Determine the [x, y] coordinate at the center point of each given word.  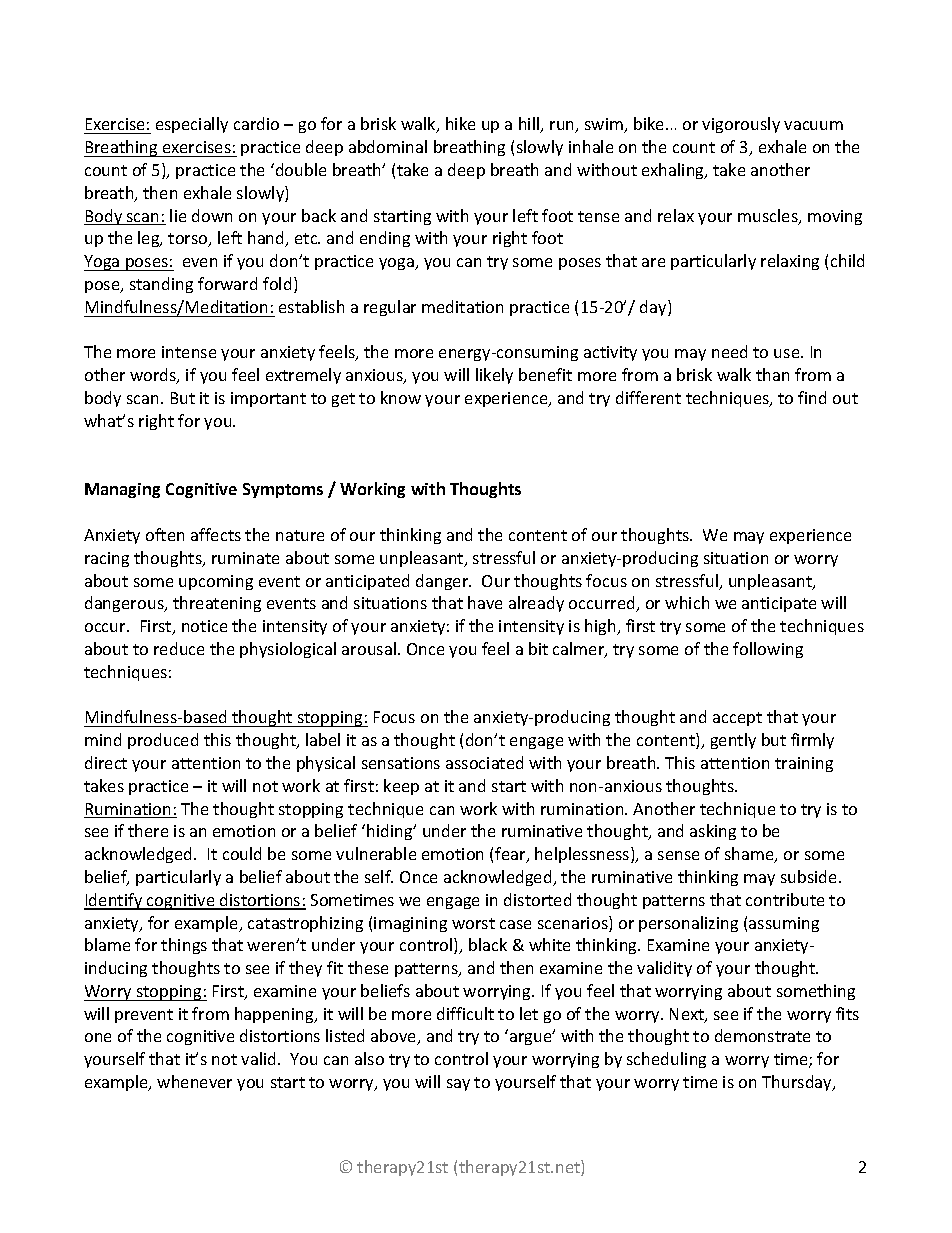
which [687, 602]
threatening [217, 604]
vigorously [741, 125]
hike [460, 123]
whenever [194, 1081]
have [485, 602]
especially [192, 125]
